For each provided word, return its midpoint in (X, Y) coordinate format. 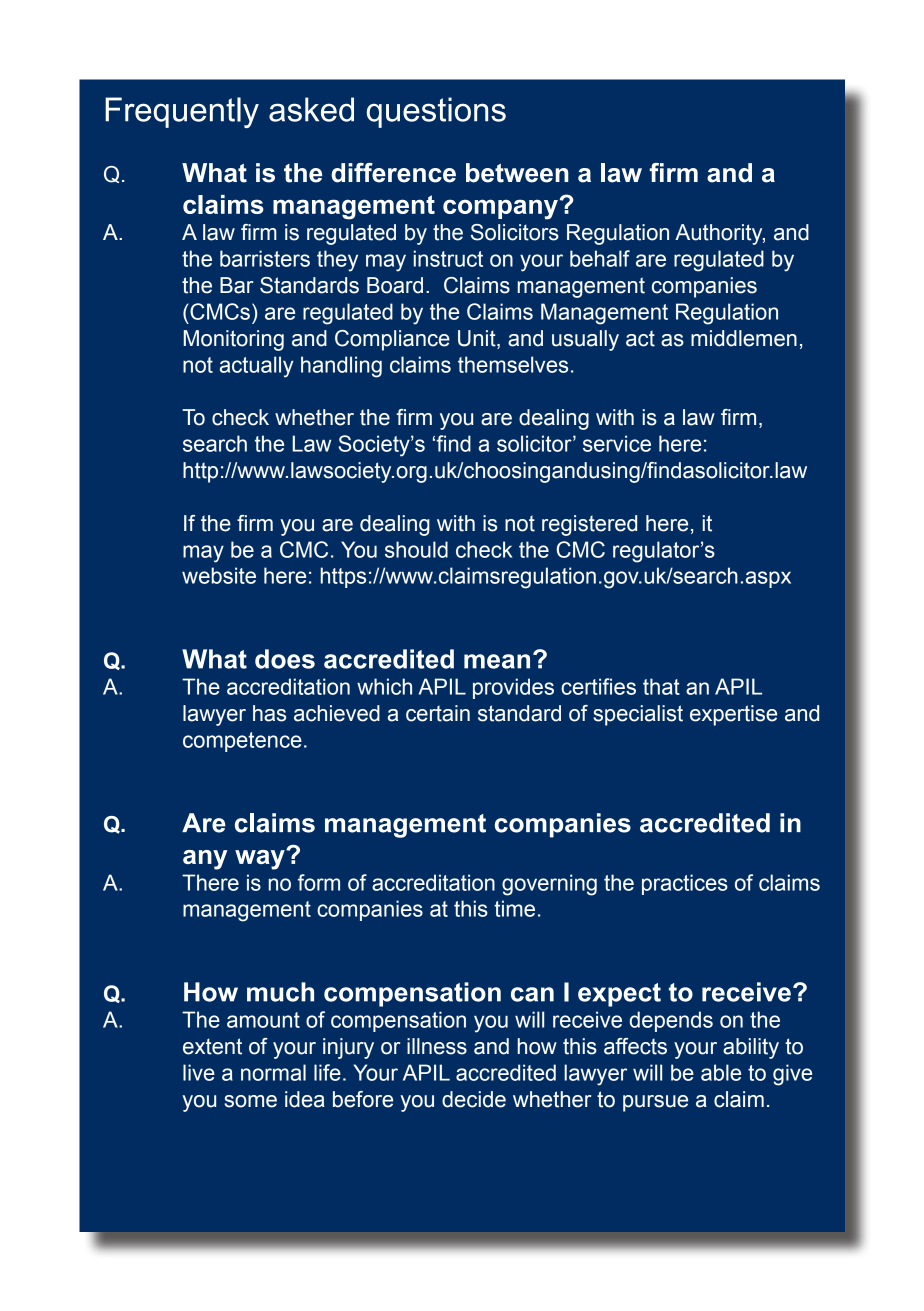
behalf (600, 258)
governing (549, 885)
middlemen (744, 338)
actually (257, 367)
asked (311, 109)
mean (497, 661)
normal (273, 1072)
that (661, 686)
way (261, 859)
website (219, 575)
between (517, 173)
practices (685, 884)
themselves (513, 364)
